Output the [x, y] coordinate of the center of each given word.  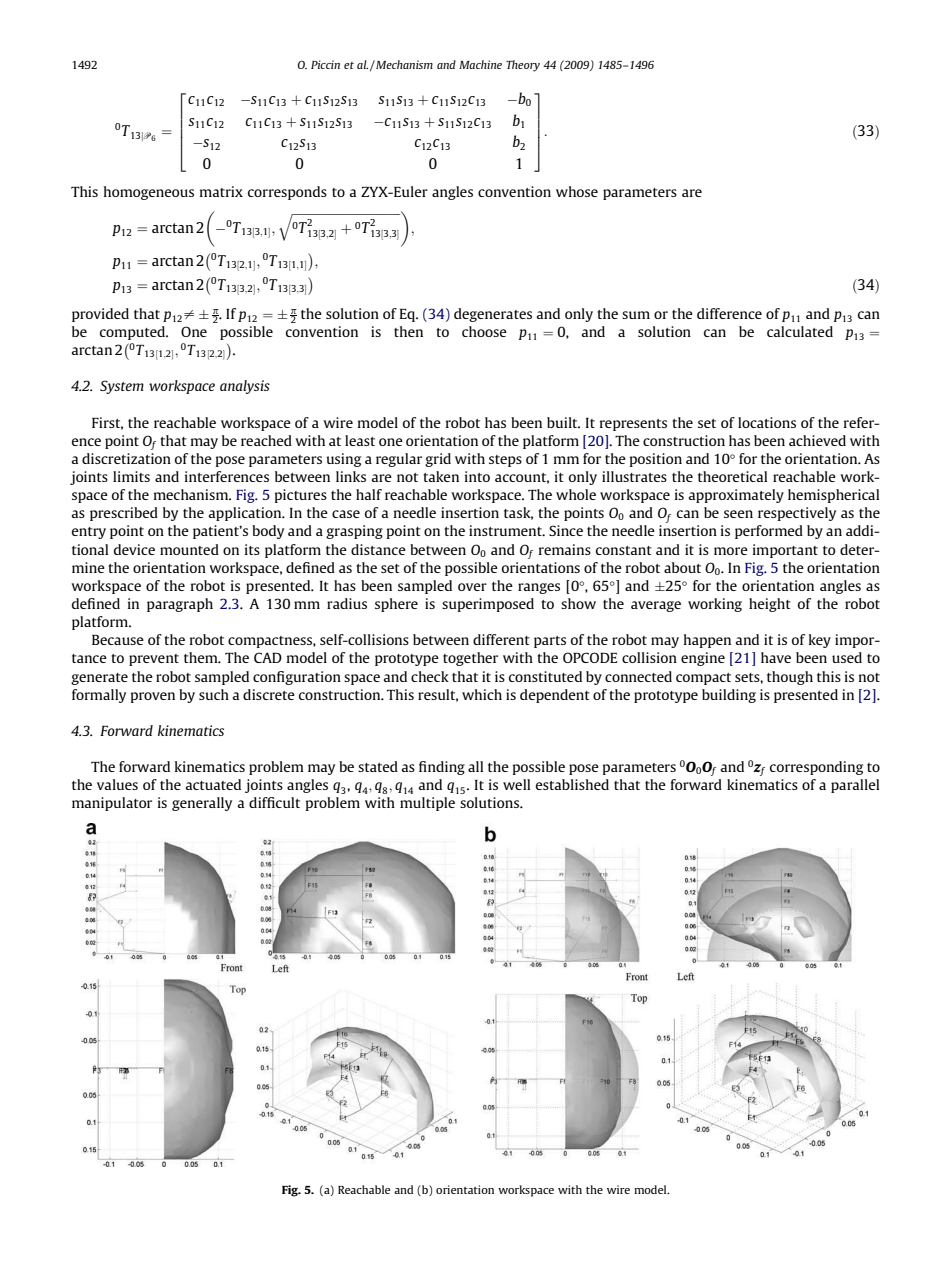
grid [438, 460]
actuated [213, 784]
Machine [480, 64]
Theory [523, 66]
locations [767, 422]
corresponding [816, 768]
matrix [221, 191]
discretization [126, 458]
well [516, 784]
